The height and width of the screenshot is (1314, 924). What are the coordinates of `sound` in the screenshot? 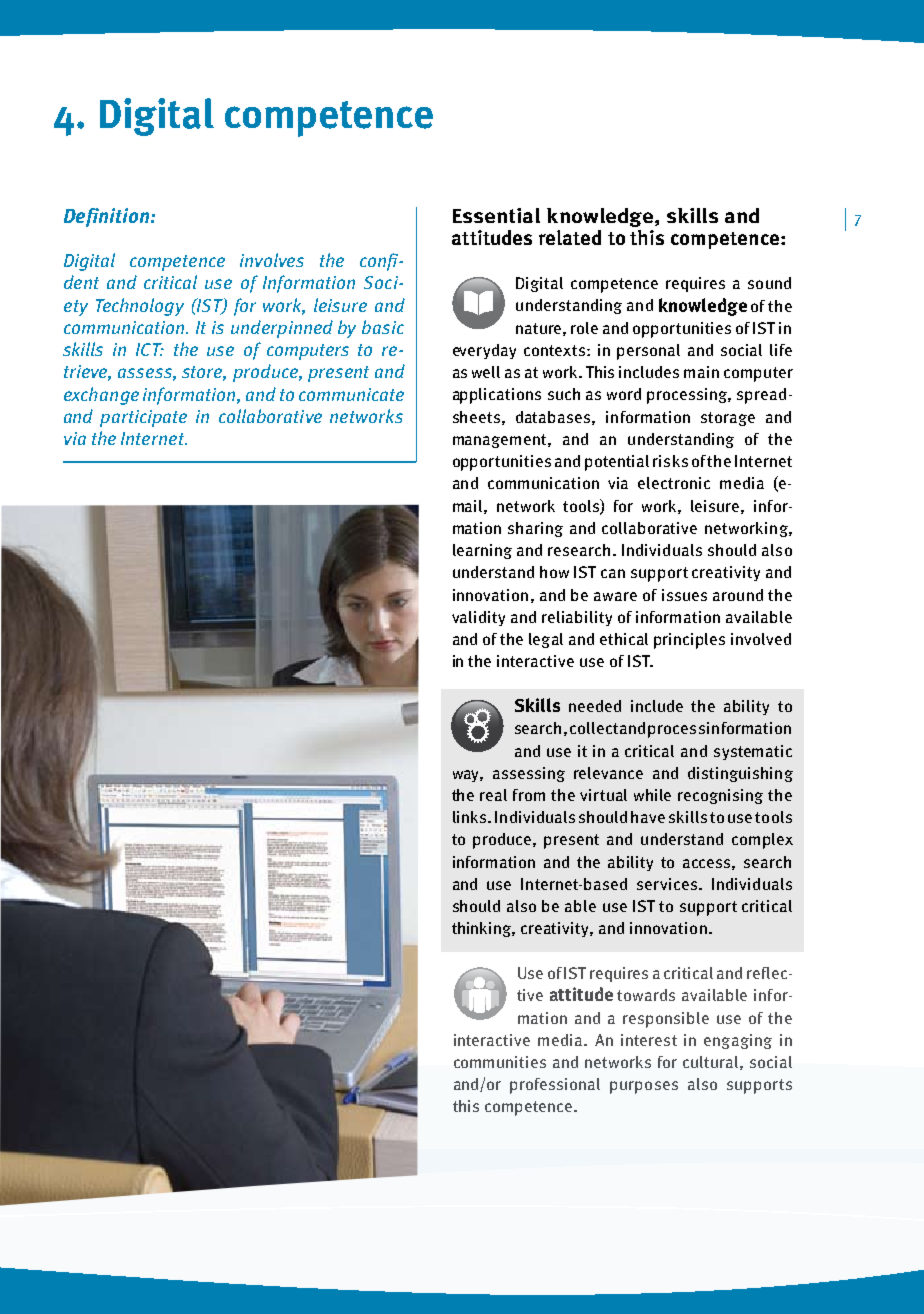 It's located at (769, 283).
